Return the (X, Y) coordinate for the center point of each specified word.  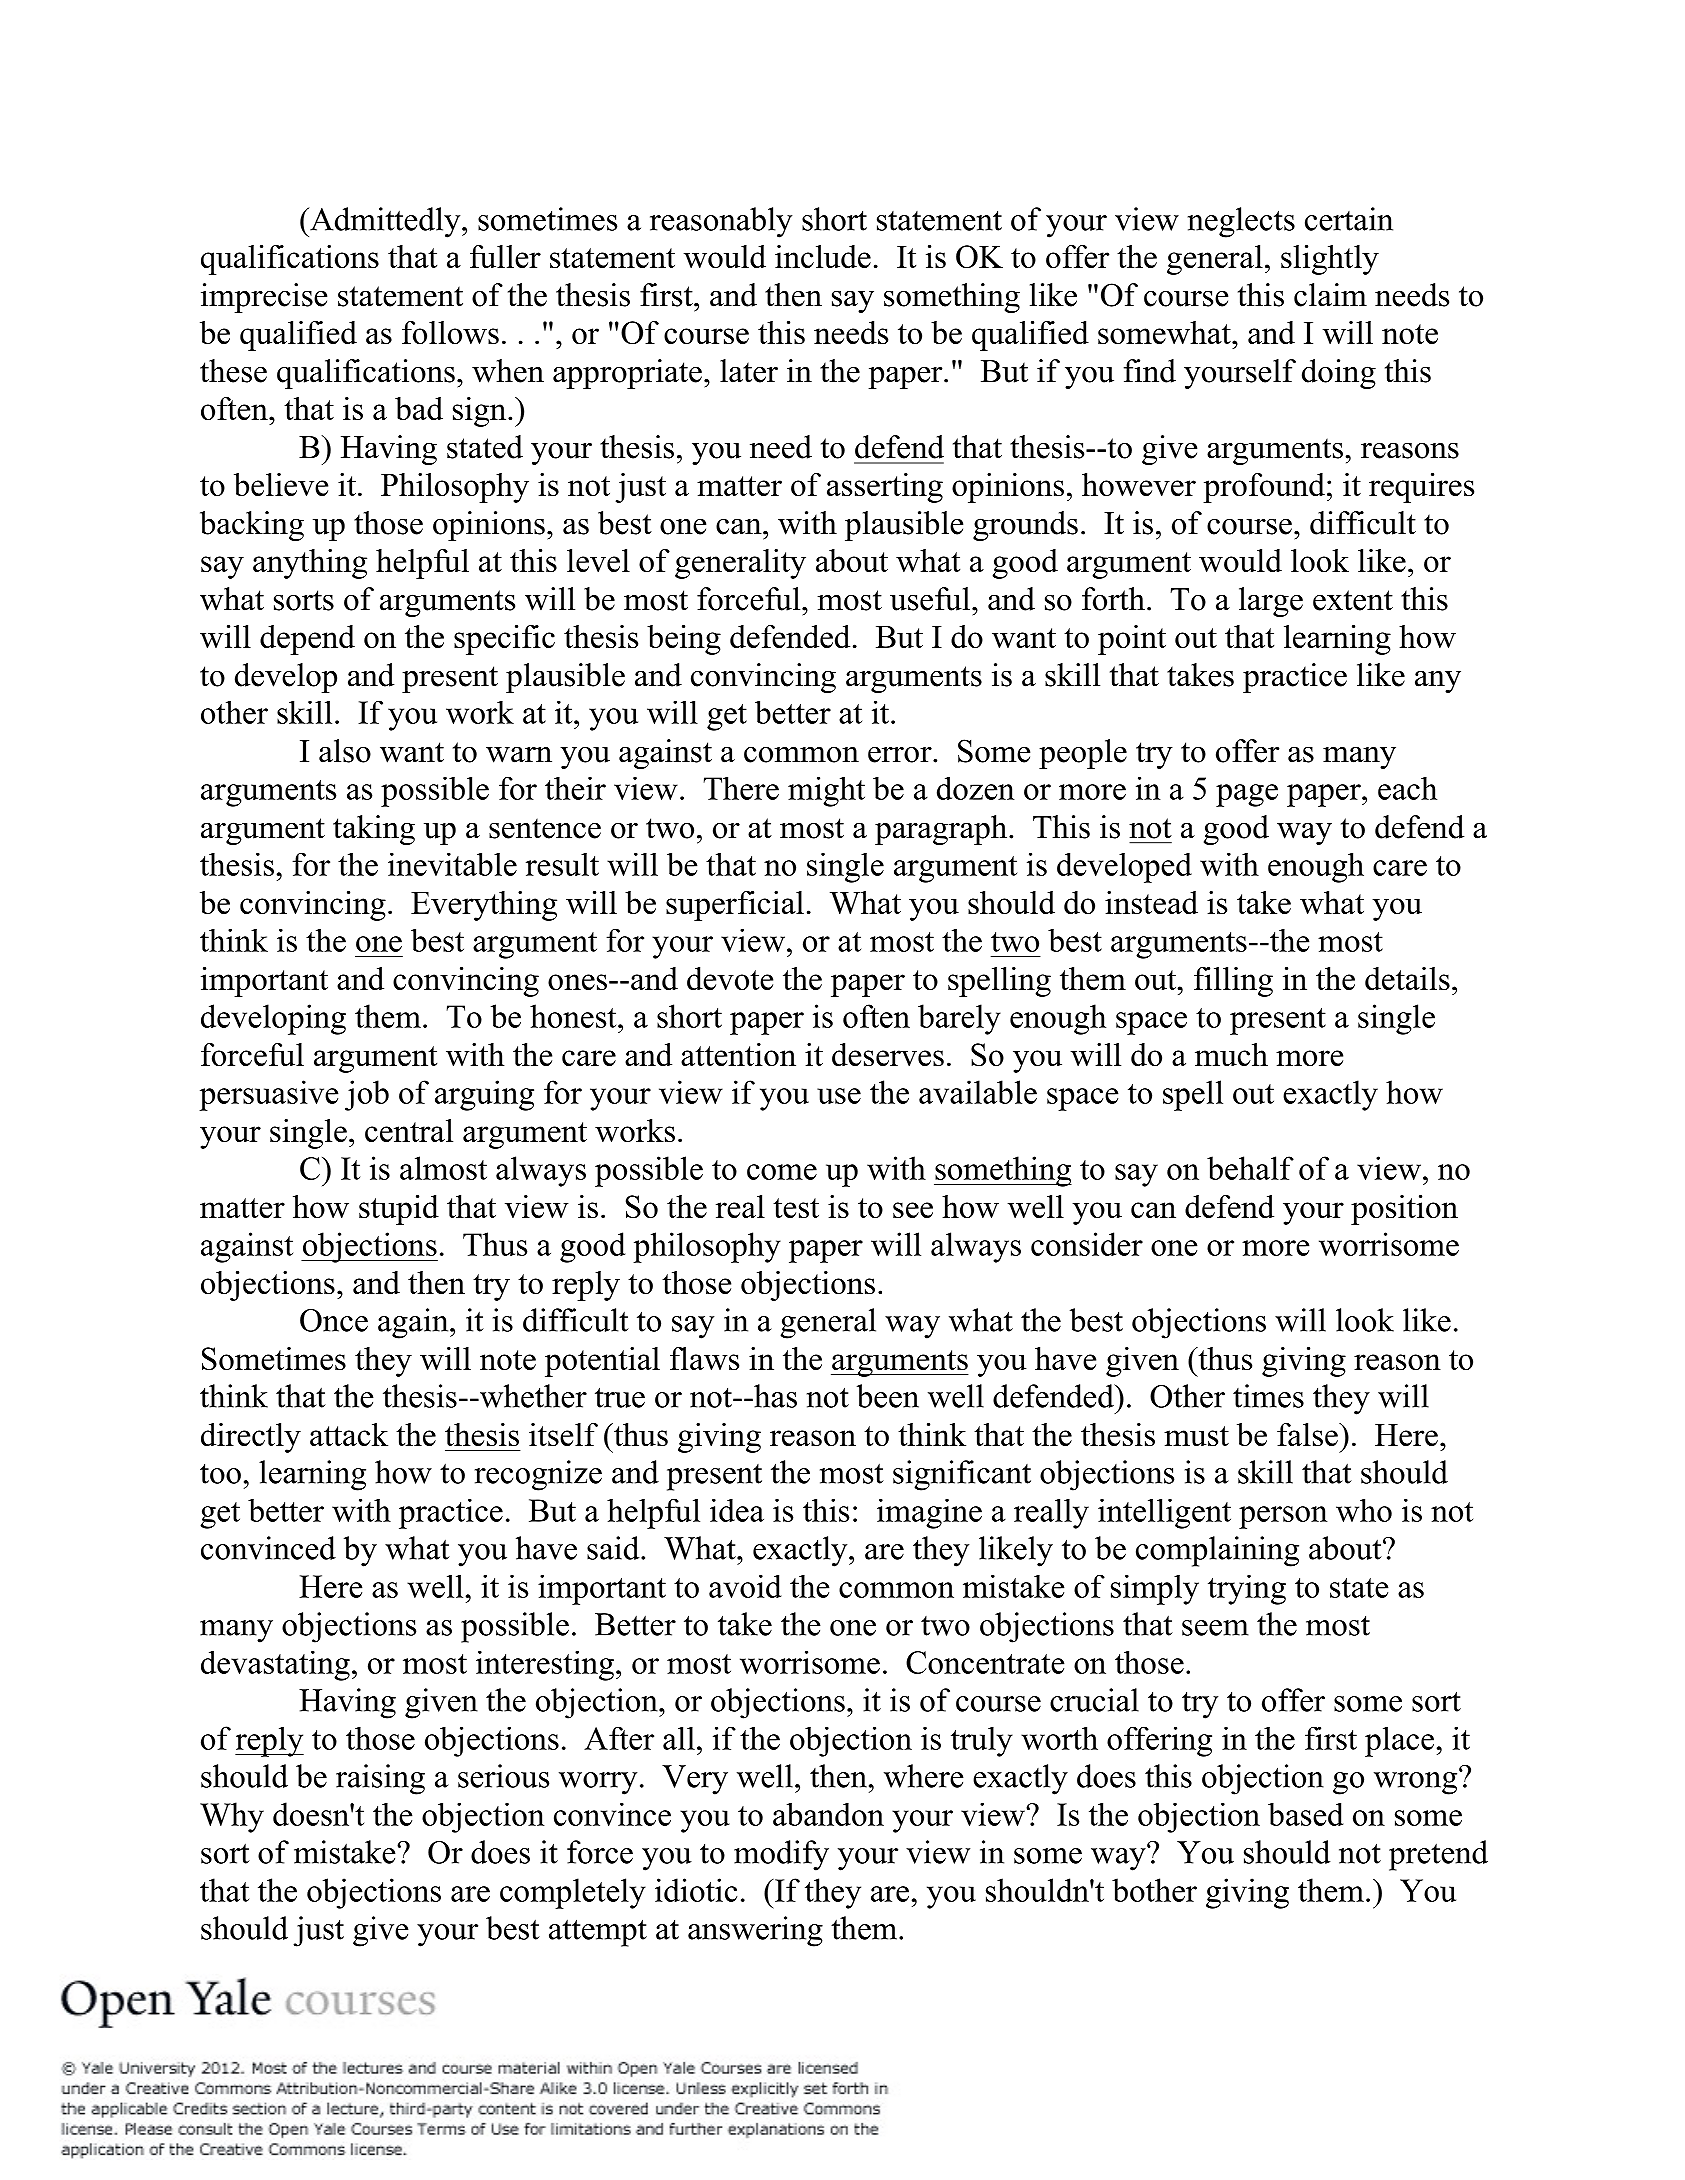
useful (930, 599)
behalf (1250, 1168)
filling (1233, 982)
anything (310, 564)
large (1271, 602)
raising (380, 1779)
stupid (399, 1210)
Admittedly (385, 222)
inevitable (452, 864)
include (823, 256)
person (1283, 1517)
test (796, 1208)
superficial (735, 906)
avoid (745, 1586)
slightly (1330, 260)
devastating (275, 1666)
